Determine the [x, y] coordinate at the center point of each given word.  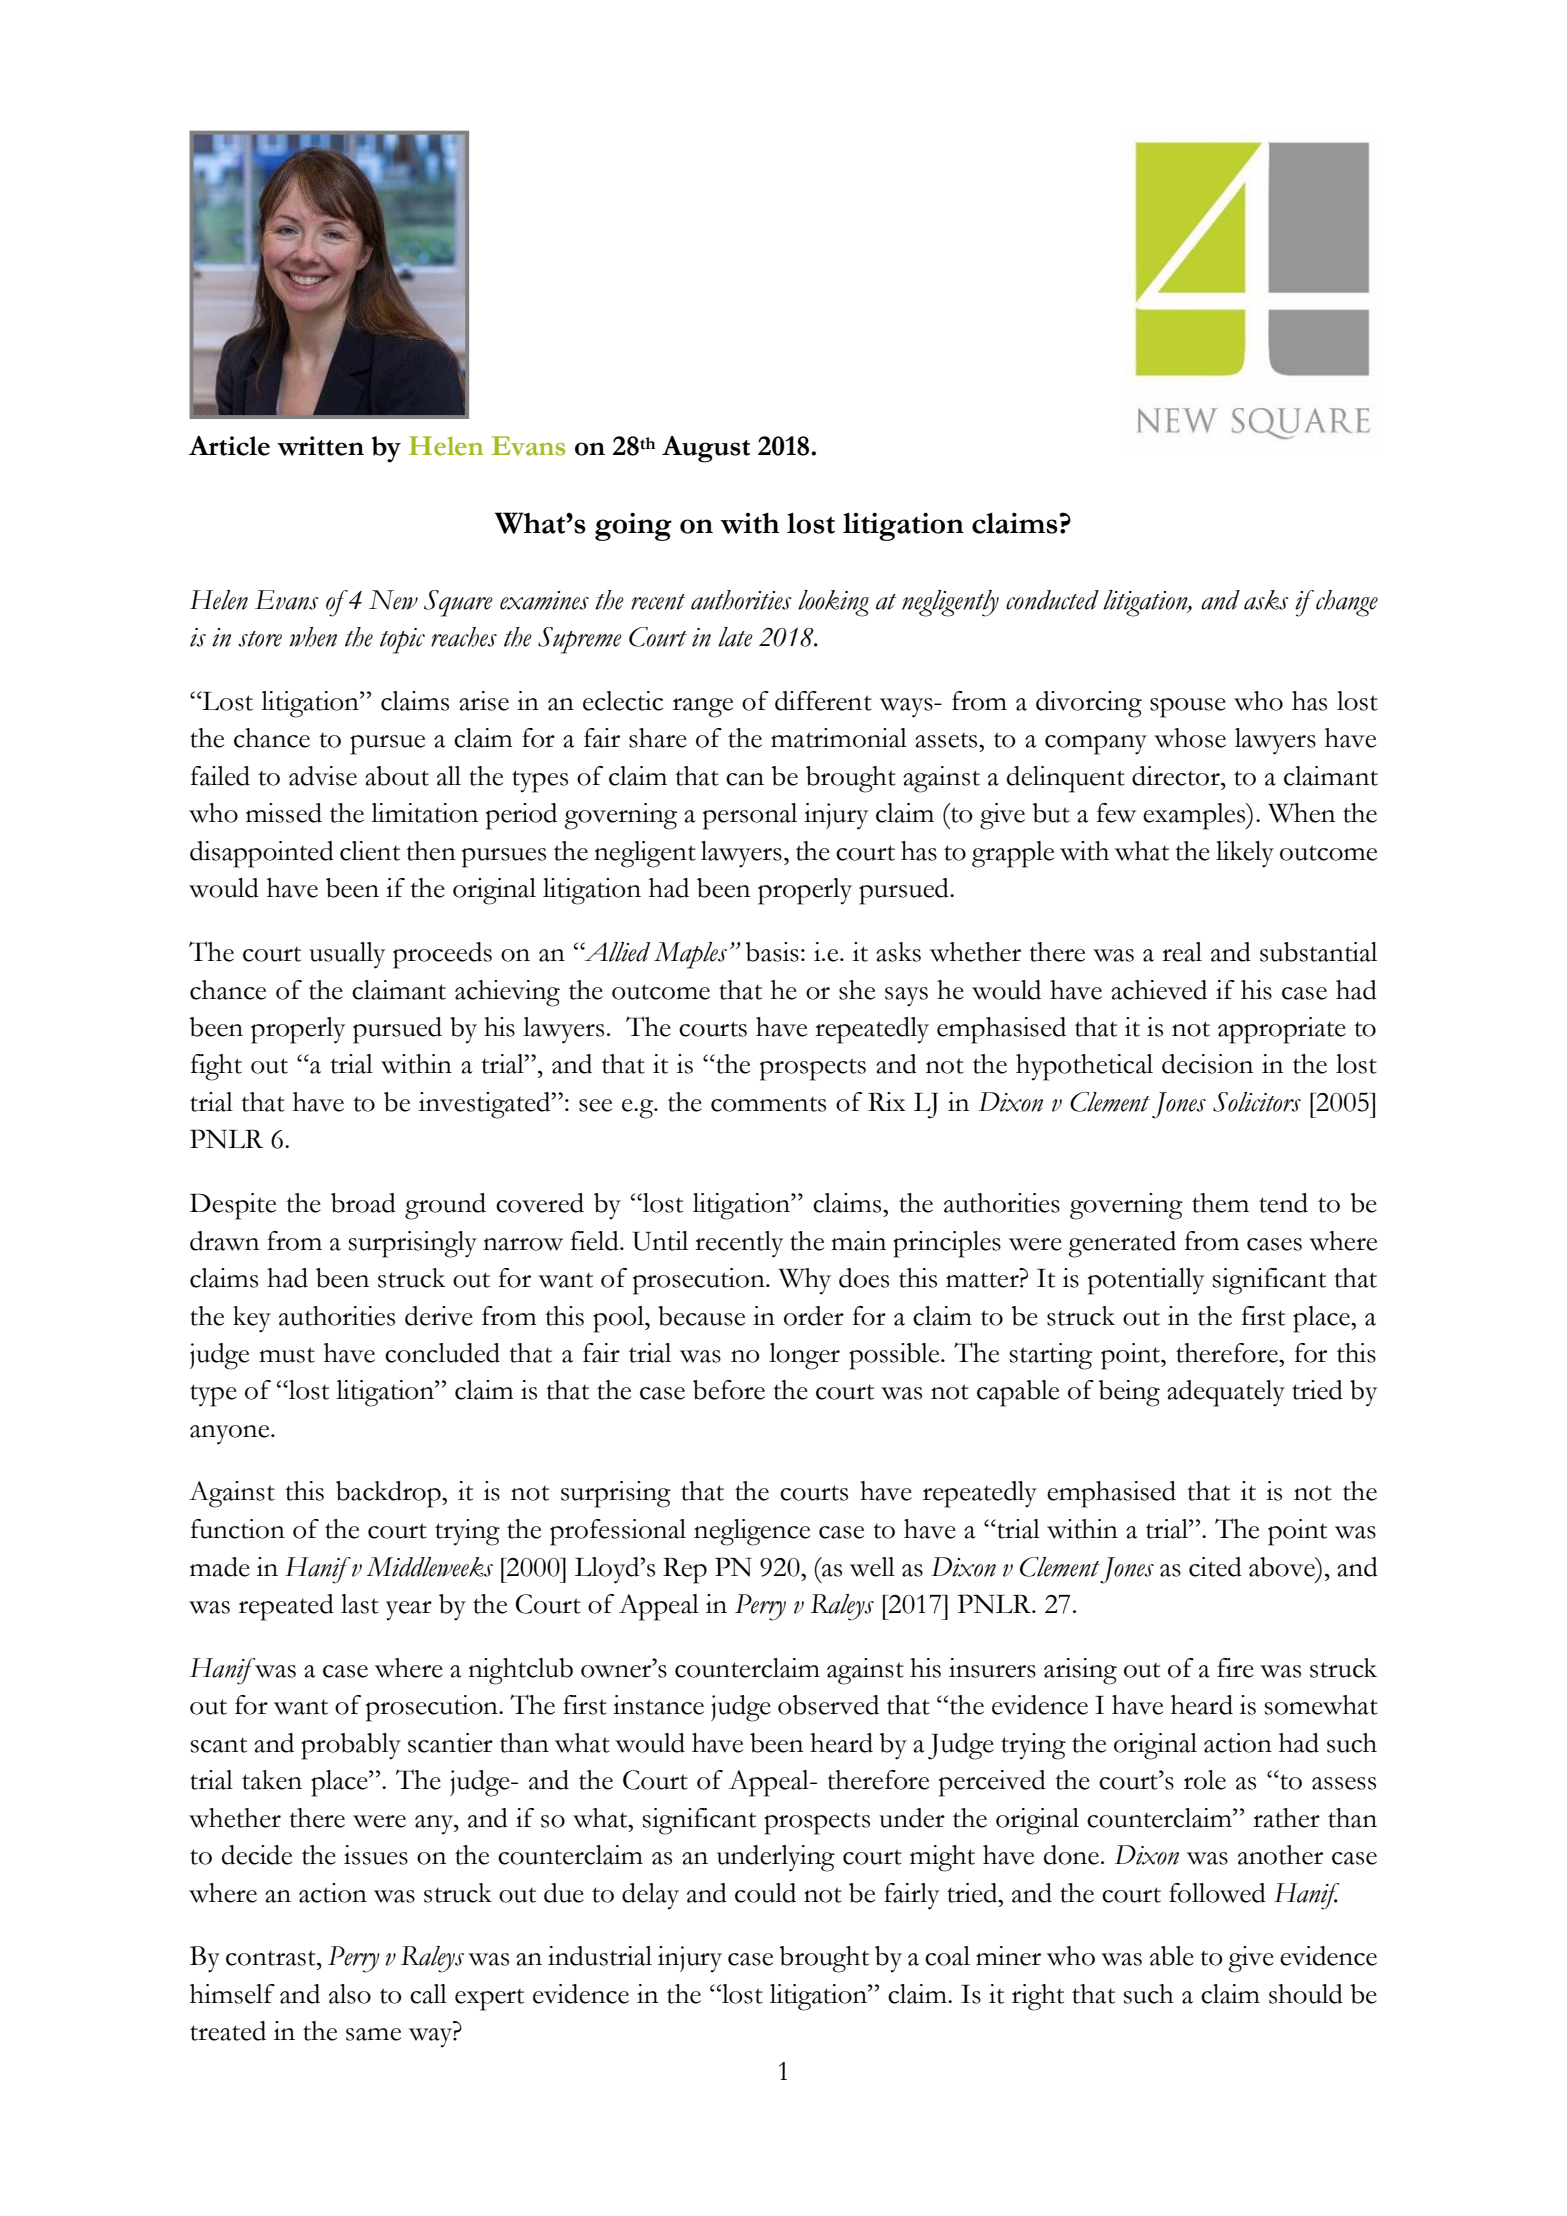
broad [363, 1203]
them [1220, 1203]
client [370, 851]
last [360, 1604]
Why [804, 1281]
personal [750, 816]
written [320, 446]
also [350, 1994]
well [872, 1567]
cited [1215, 1567]
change [1347, 603]
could [765, 1893]
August [706, 449]
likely [1245, 854]
